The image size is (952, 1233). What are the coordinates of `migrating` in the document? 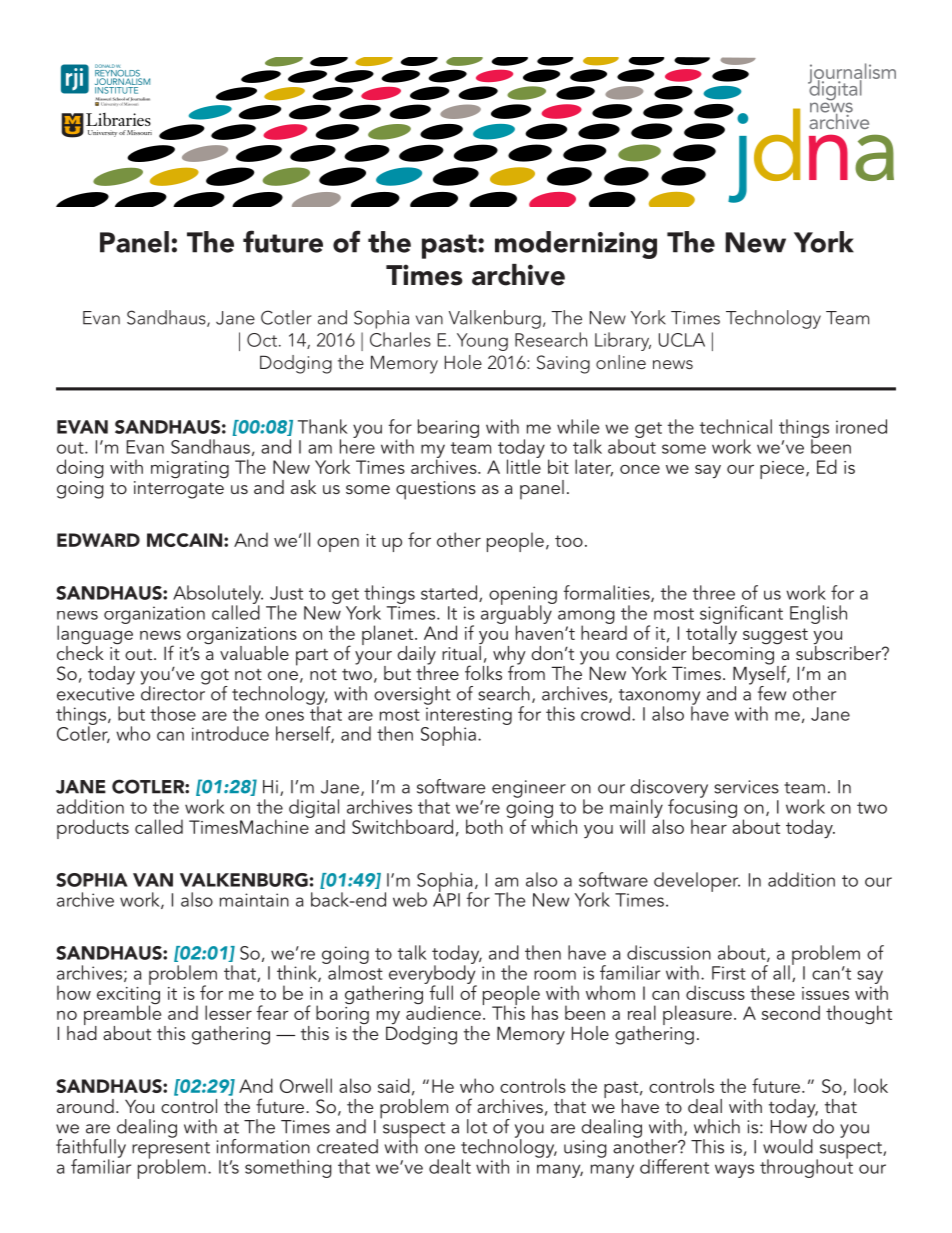 It's located at (190, 469).
